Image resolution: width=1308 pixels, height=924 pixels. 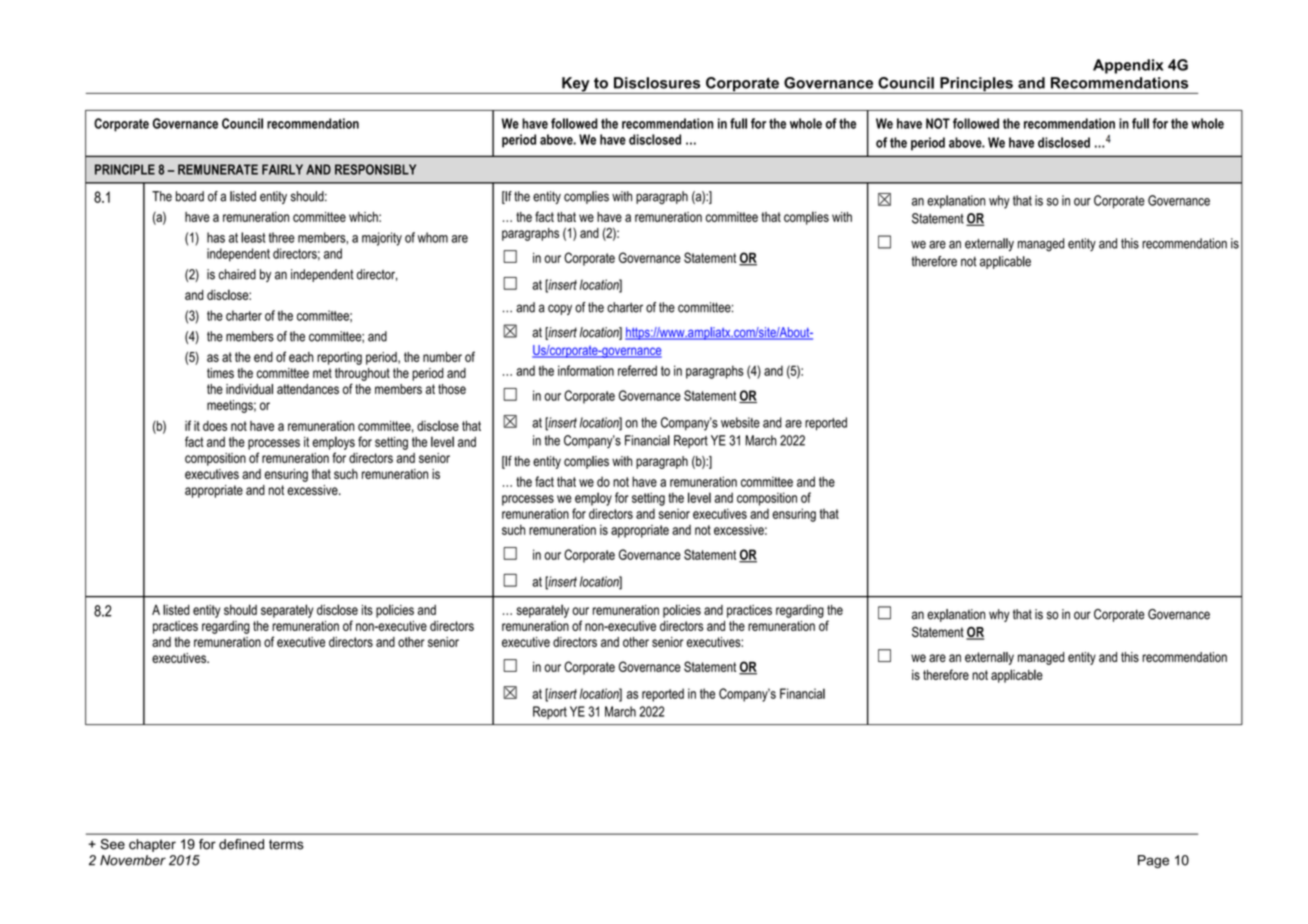 What do you see at coordinates (286, 844) in the document?
I see `terms` at bounding box center [286, 844].
